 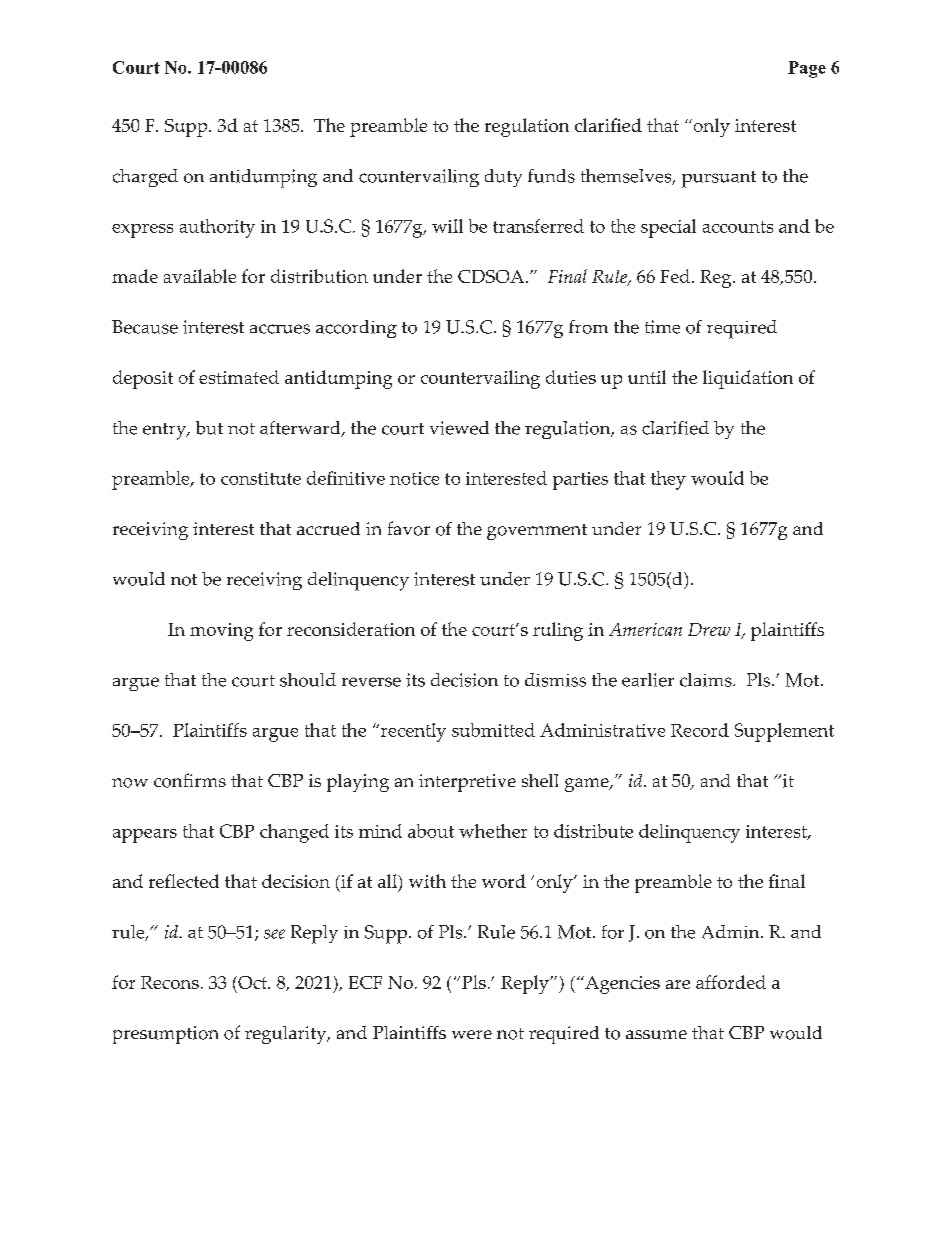 What do you see at coordinates (239, 377) in the page?
I see `estimated` at bounding box center [239, 377].
